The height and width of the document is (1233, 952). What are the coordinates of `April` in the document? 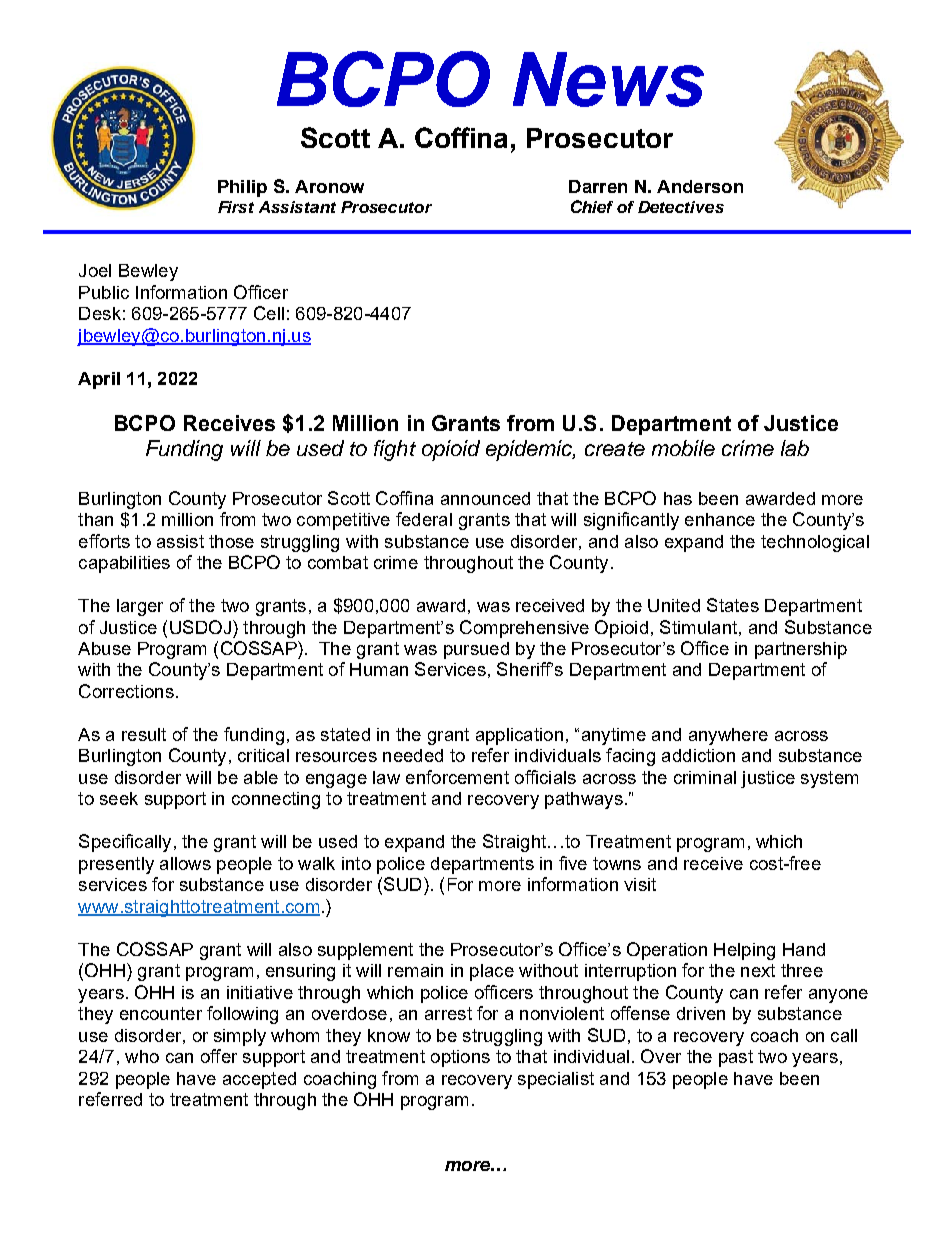 It's located at (99, 380).
